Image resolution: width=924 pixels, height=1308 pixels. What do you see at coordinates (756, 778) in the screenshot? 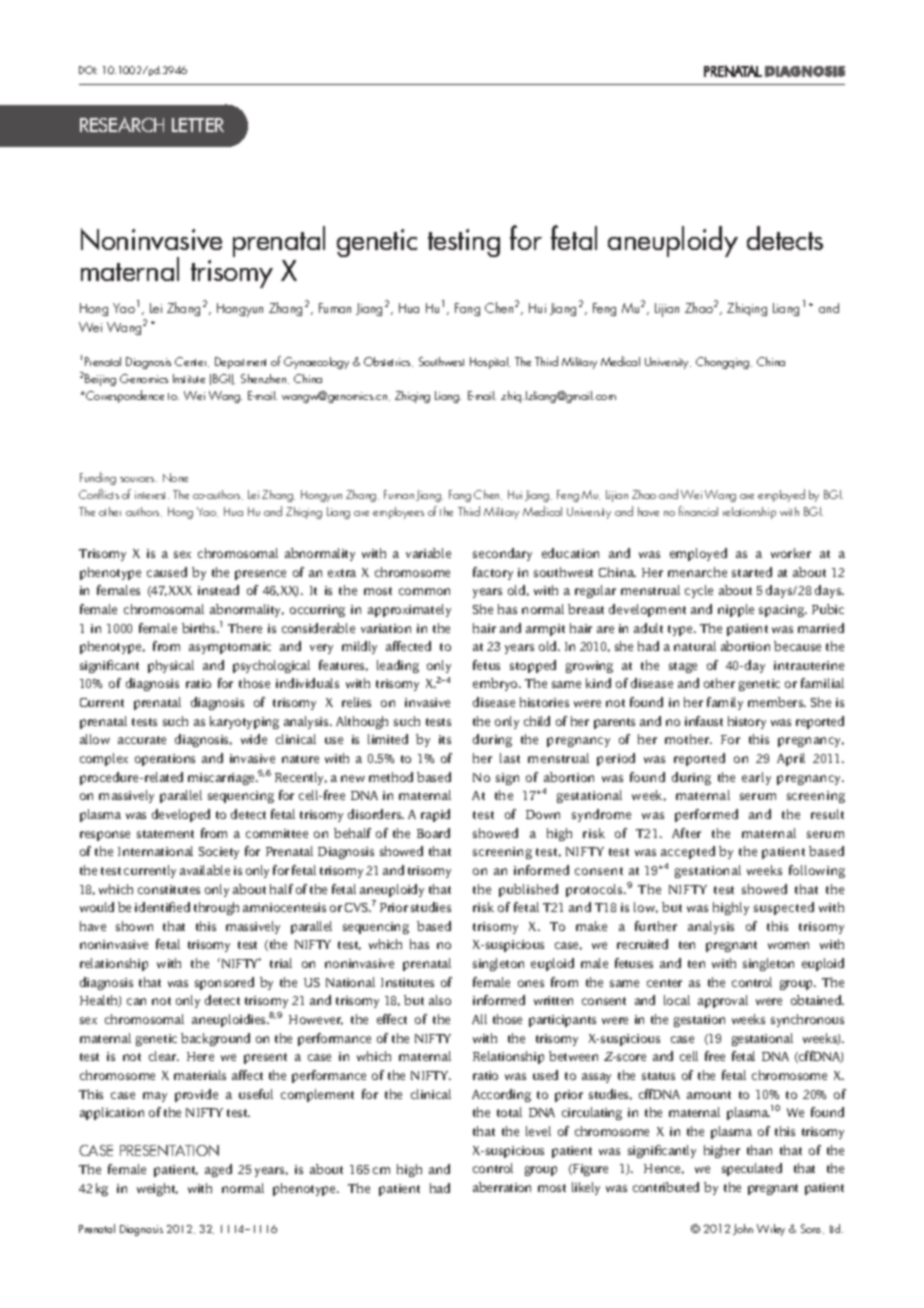
I see `early` at bounding box center [756, 778].
